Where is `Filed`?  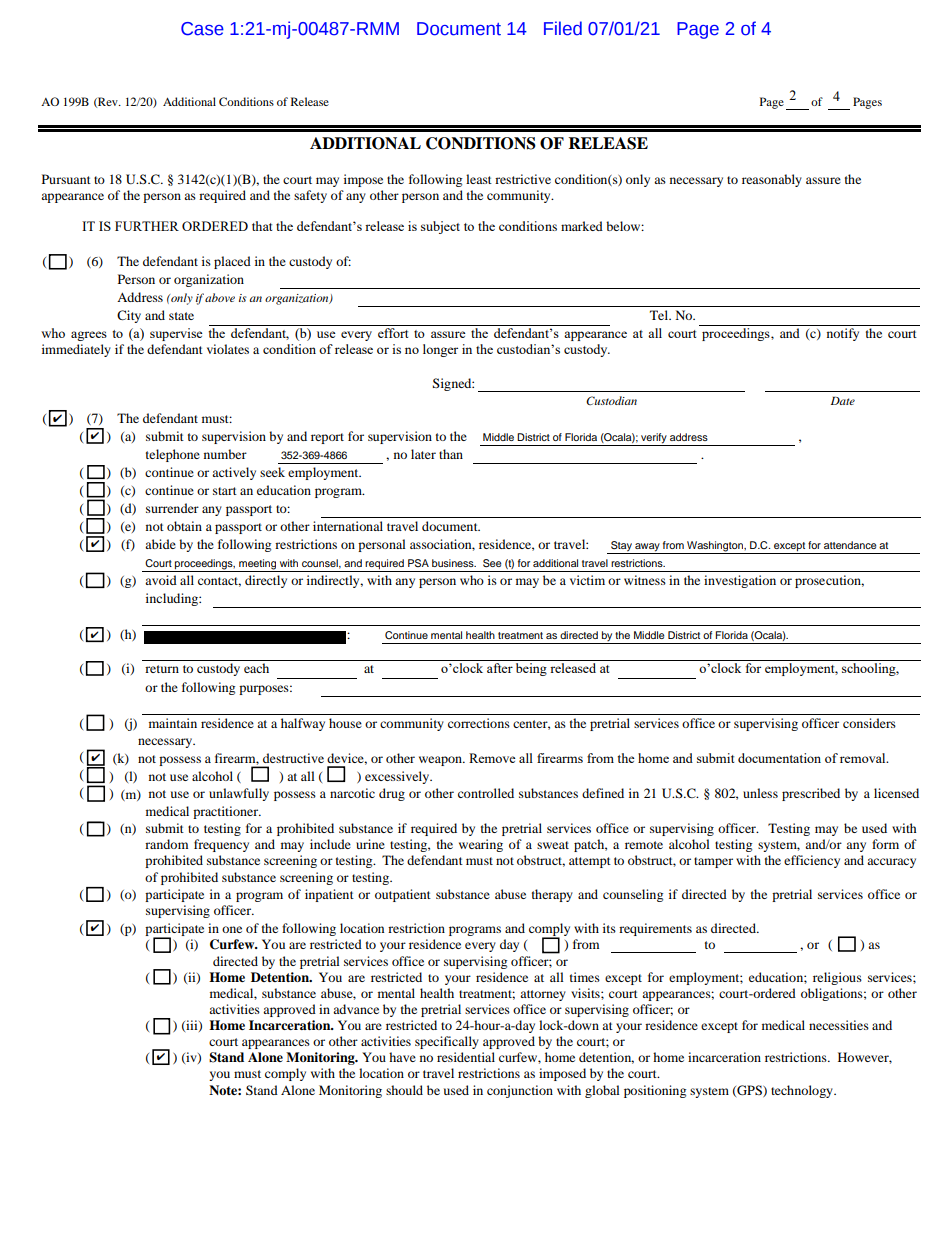 Filed is located at coordinates (563, 28).
